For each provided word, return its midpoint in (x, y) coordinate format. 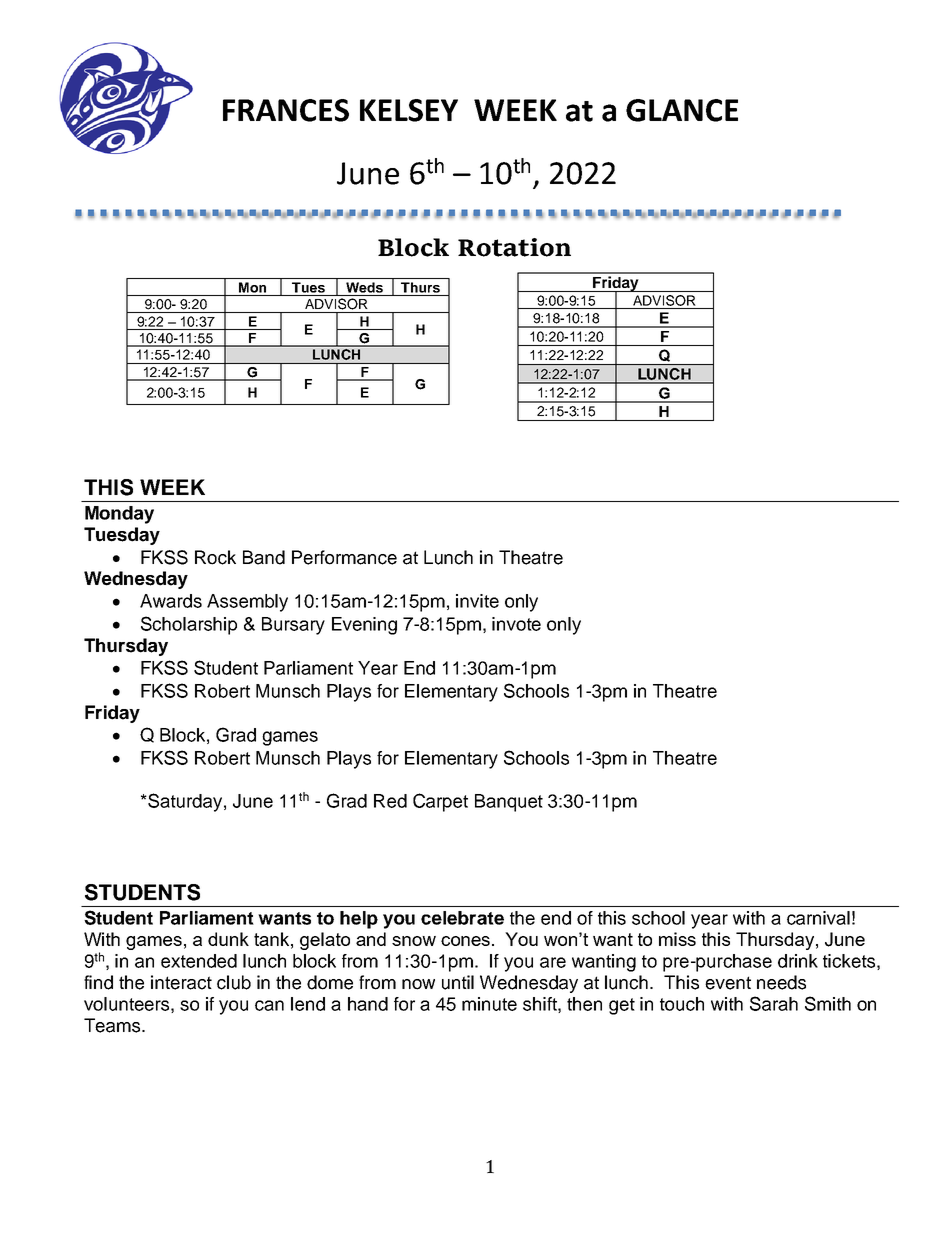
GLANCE (682, 110)
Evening (364, 626)
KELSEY (409, 110)
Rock (215, 557)
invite (477, 601)
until (458, 982)
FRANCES (286, 110)
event (728, 983)
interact (181, 982)
